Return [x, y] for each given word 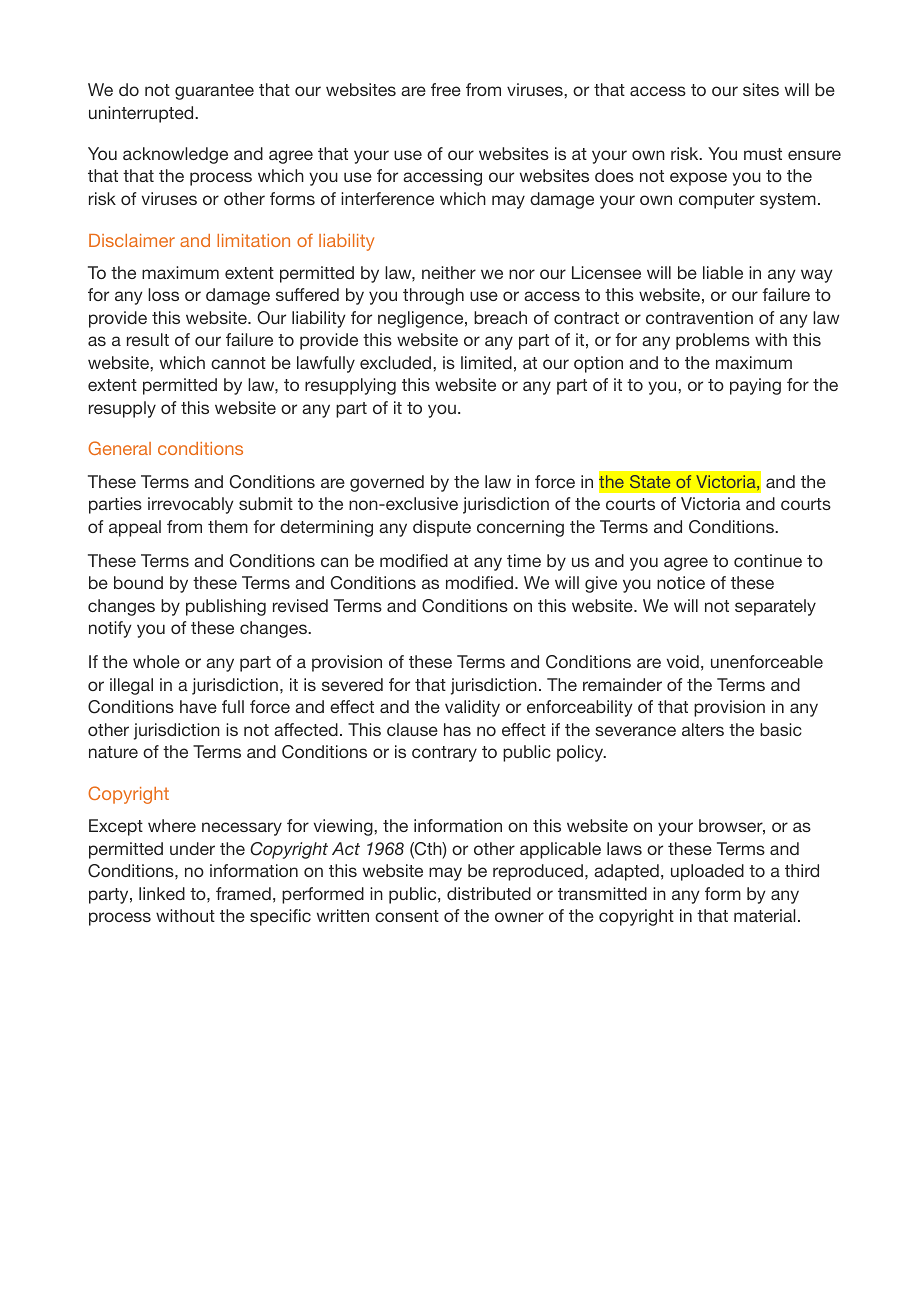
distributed [489, 893]
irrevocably [191, 505]
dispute [442, 528]
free [446, 89]
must [763, 154]
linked [162, 893]
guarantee [214, 92]
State [650, 481]
